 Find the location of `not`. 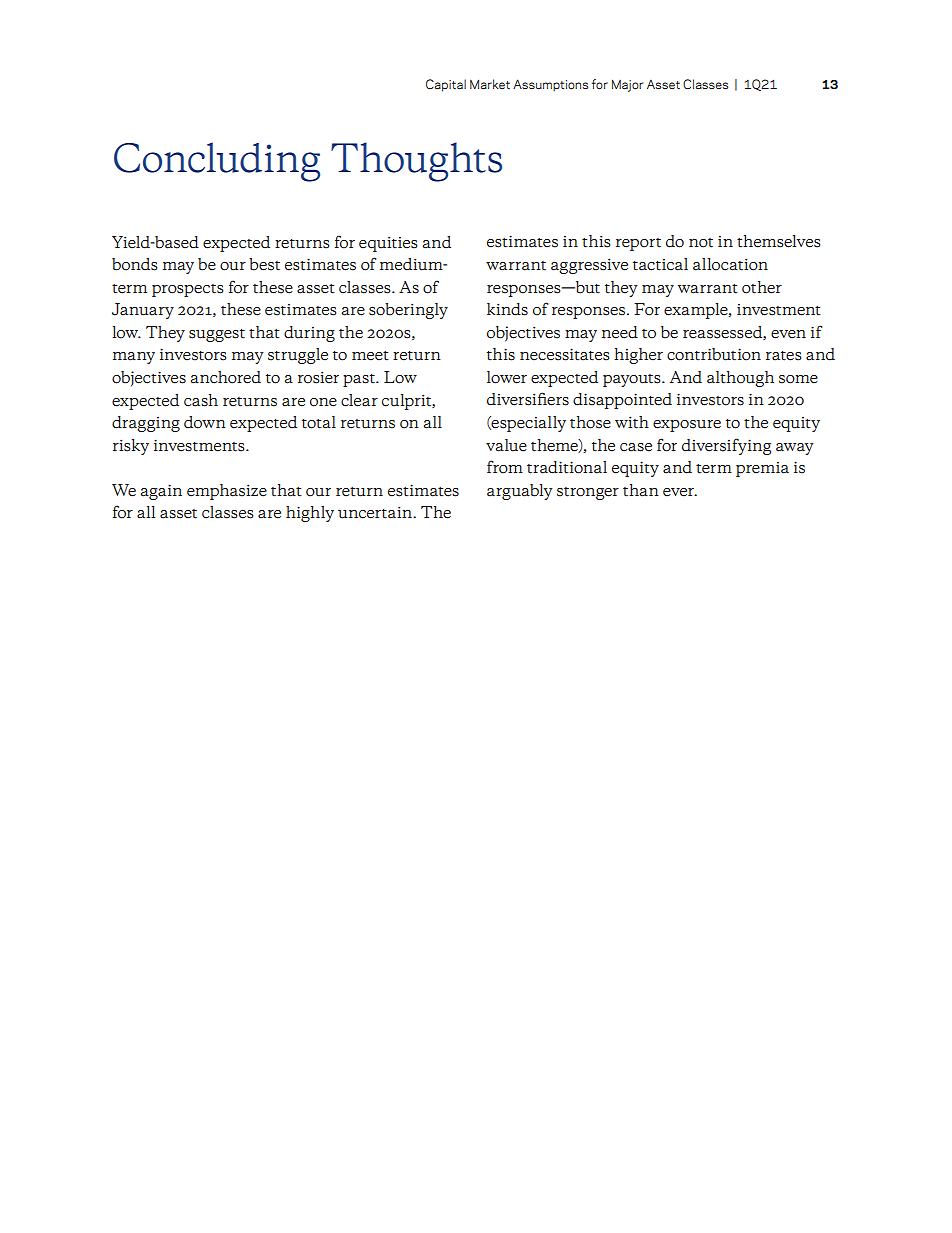

not is located at coordinates (701, 243).
